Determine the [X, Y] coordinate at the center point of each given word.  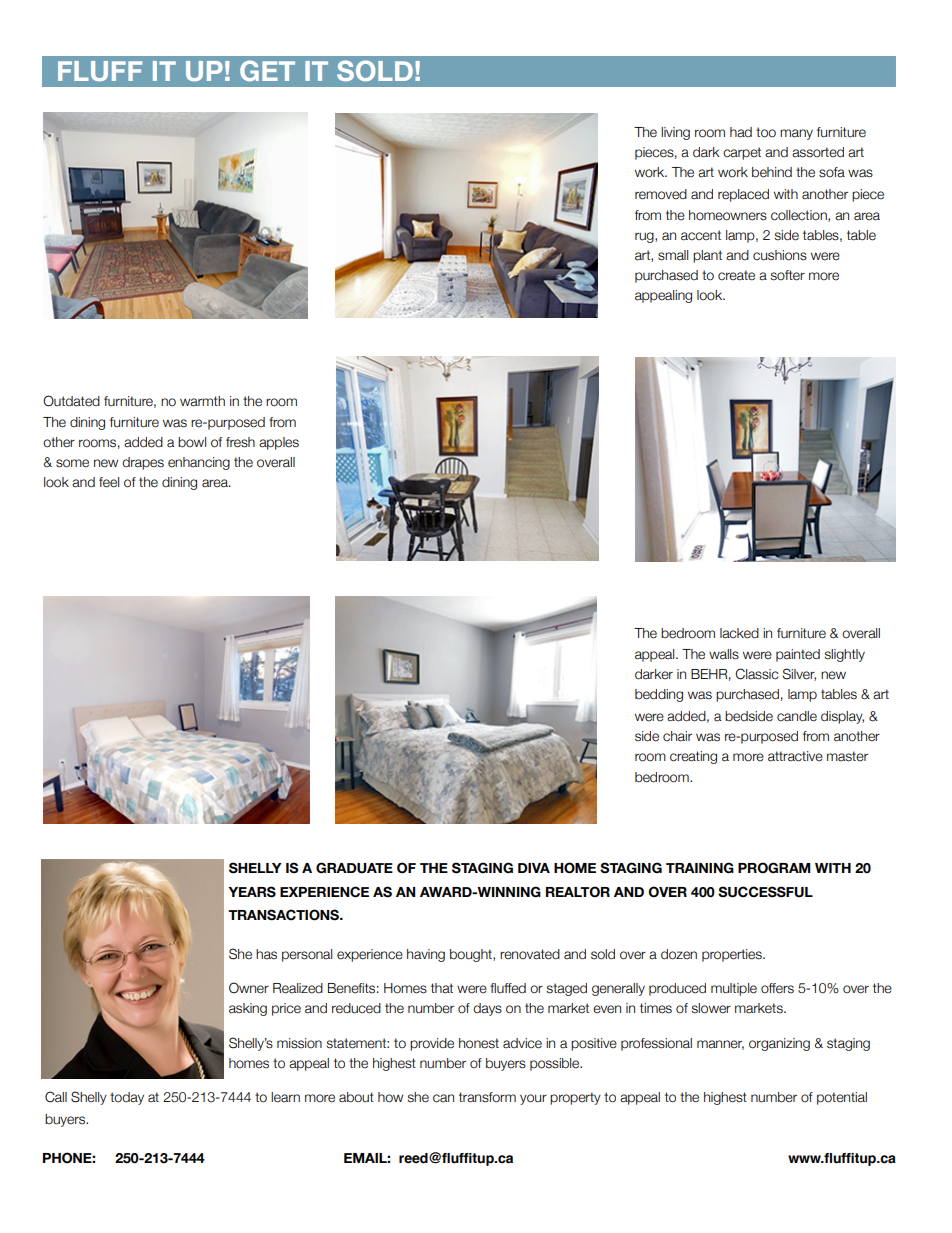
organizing [779, 1044]
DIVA [534, 868]
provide [432, 1044]
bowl [192, 442]
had [741, 132]
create [736, 275]
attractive [795, 756]
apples [279, 443]
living [675, 133]
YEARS [252, 892]
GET [267, 70]
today [127, 1098]
